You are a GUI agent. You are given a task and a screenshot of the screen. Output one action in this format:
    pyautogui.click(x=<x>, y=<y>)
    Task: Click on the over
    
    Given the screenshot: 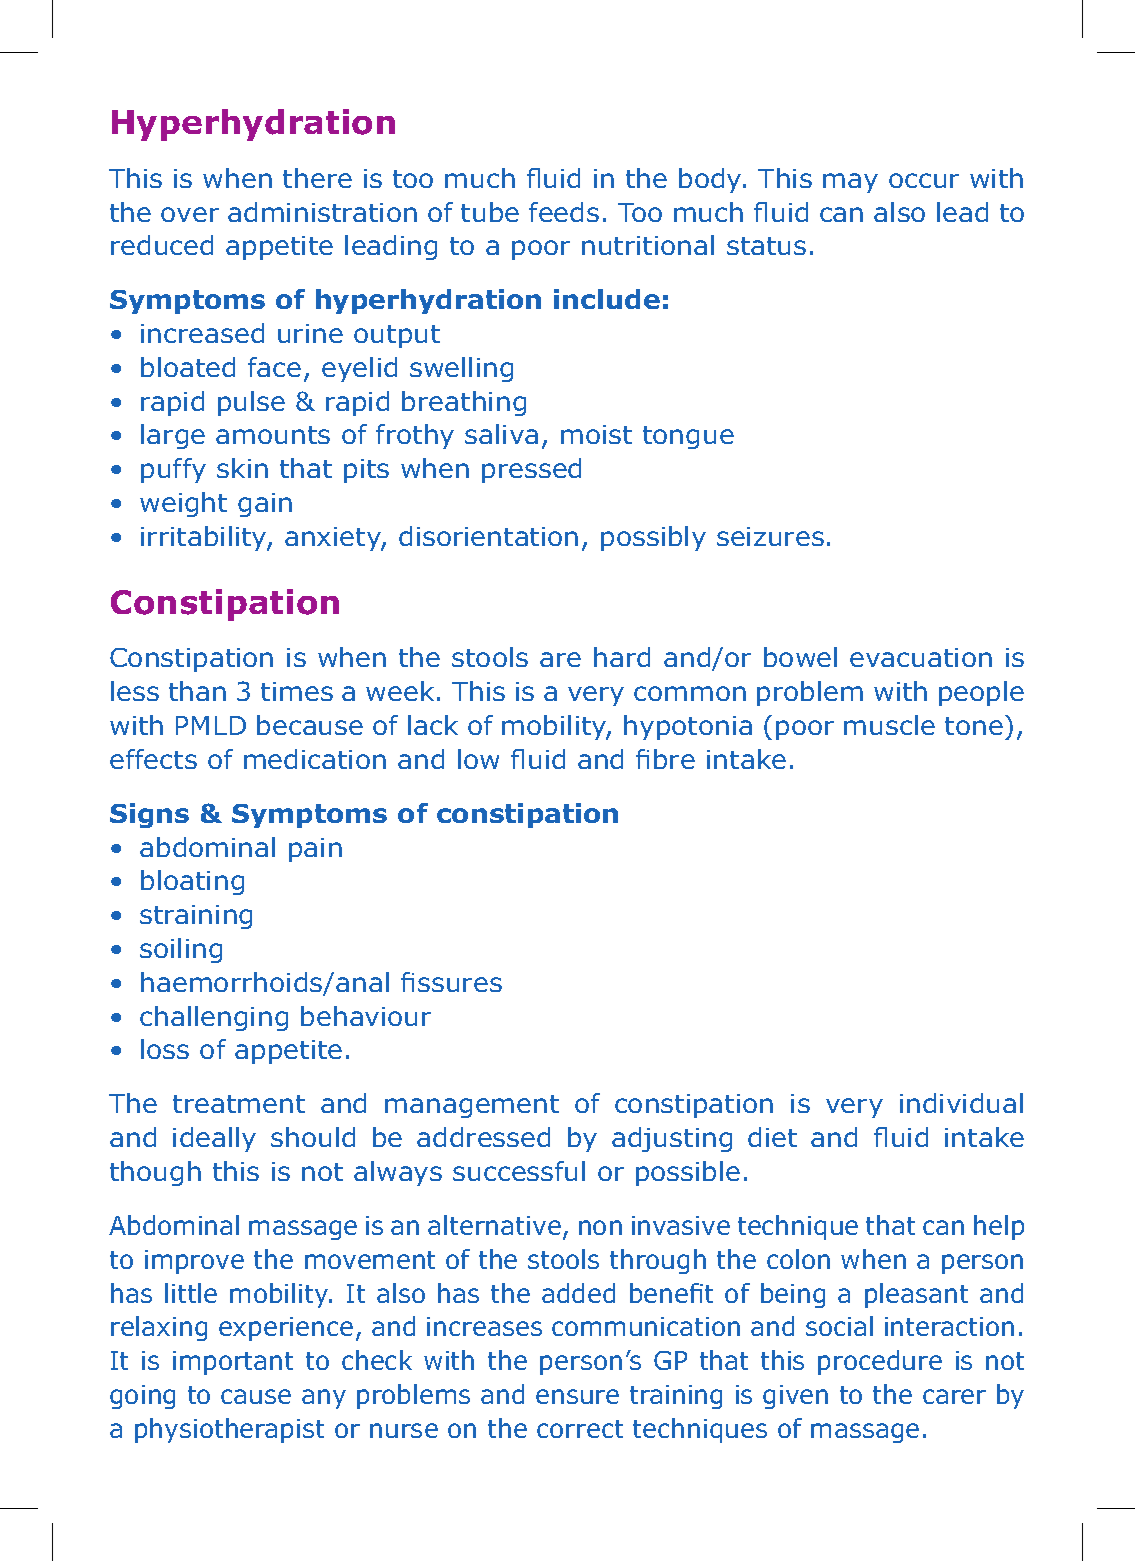 What is the action you would take?
    pyautogui.click(x=190, y=214)
